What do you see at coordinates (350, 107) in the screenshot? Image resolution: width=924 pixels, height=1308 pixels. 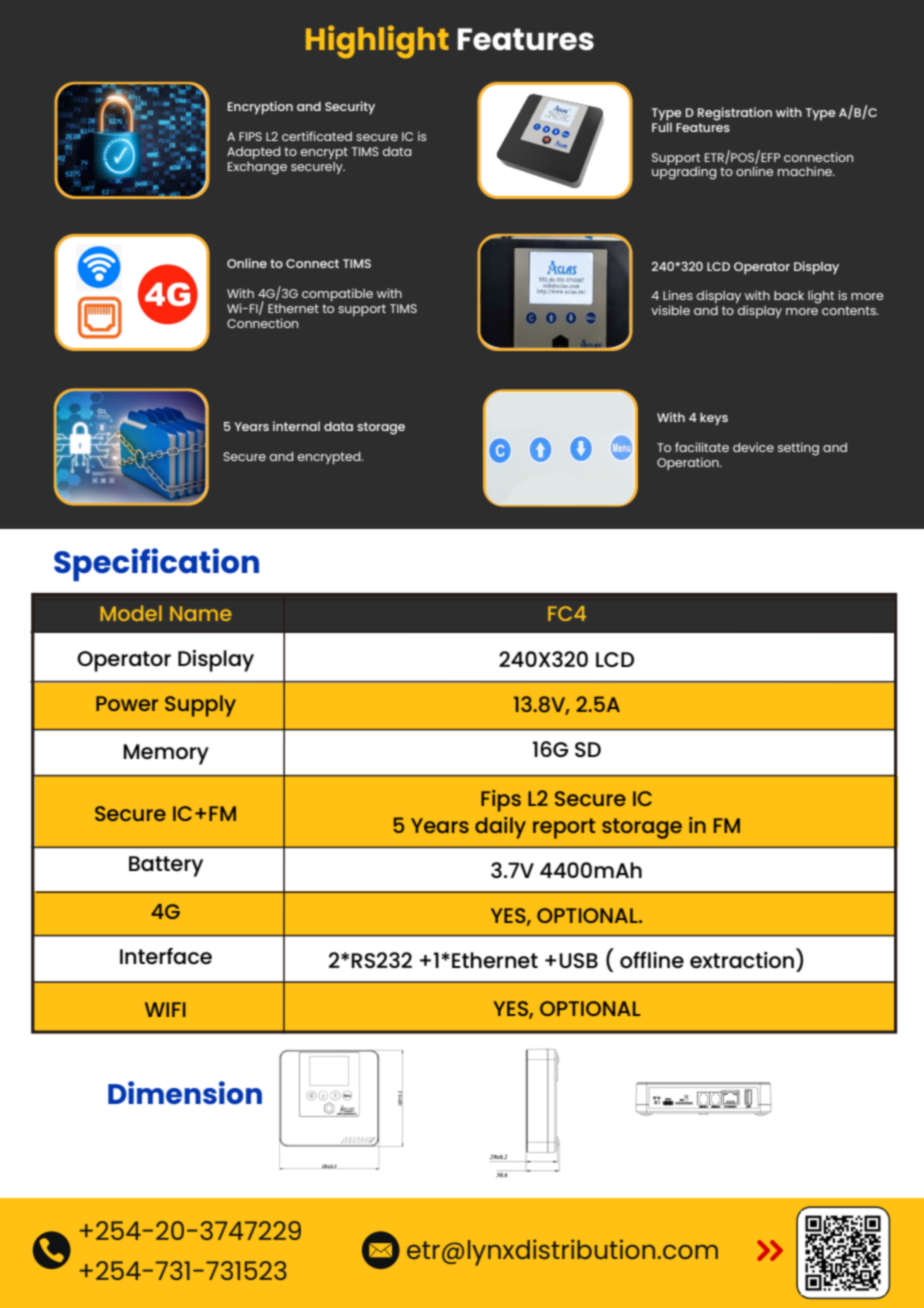 I see `Security` at bounding box center [350, 107].
